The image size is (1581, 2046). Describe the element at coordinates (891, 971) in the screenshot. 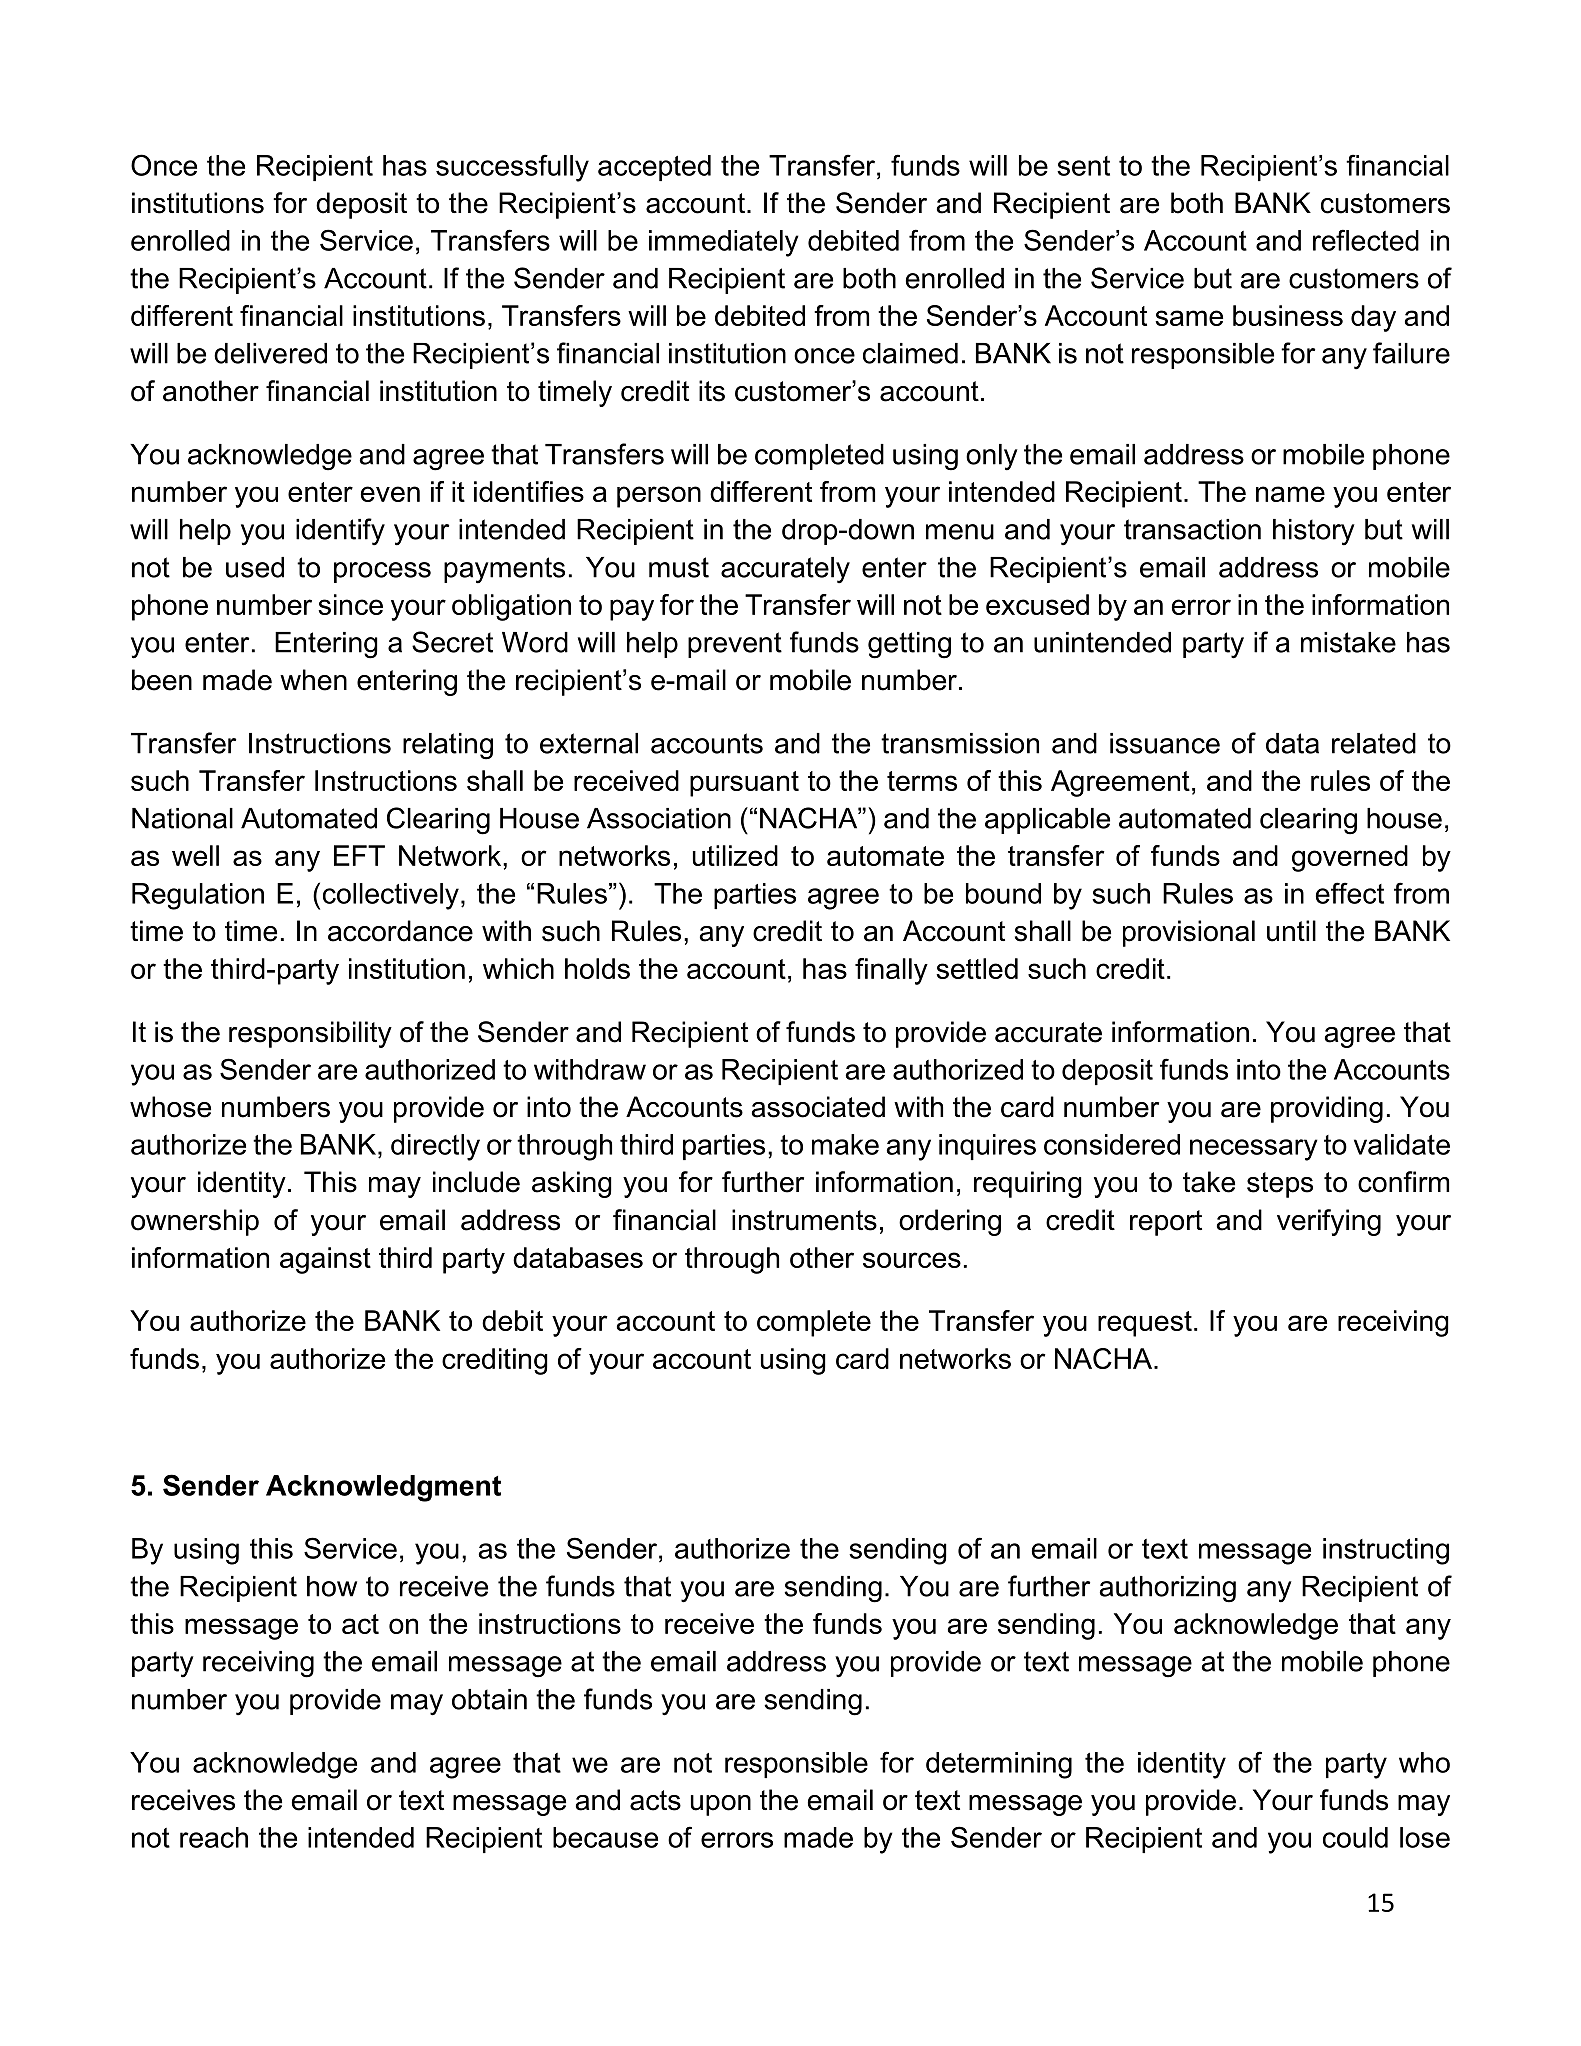

I see `finally` at that location.
